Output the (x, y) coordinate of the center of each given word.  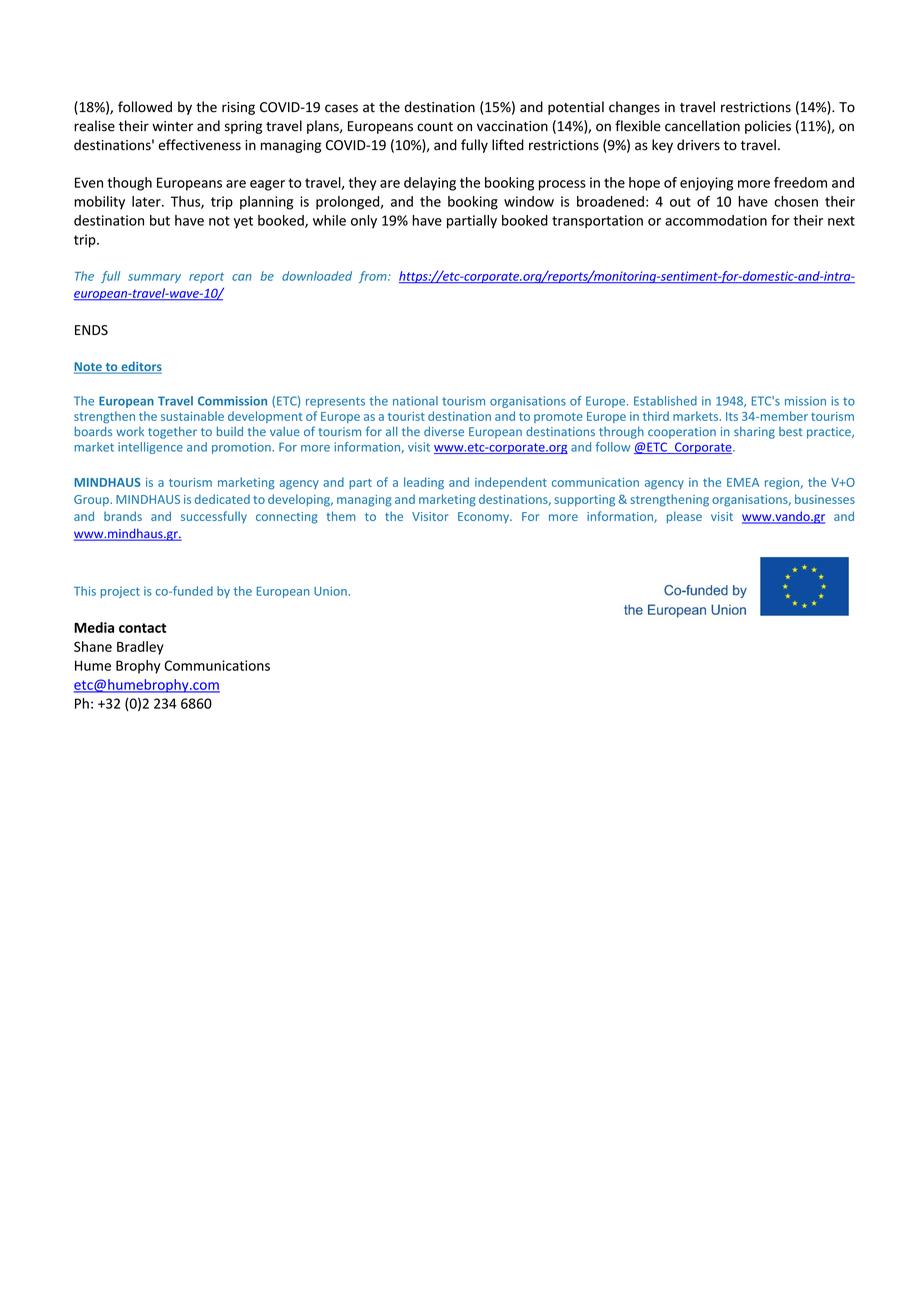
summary (154, 278)
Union (330, 591)
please (684, 517)
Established (665, 401)
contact (142, 628)
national (415, 401)
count (435, 127)
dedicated (222, 499)
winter (172, 126)
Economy (484, 518)
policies (768, 127)
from (374, 277)
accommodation (716, 220)
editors (140, 367)
